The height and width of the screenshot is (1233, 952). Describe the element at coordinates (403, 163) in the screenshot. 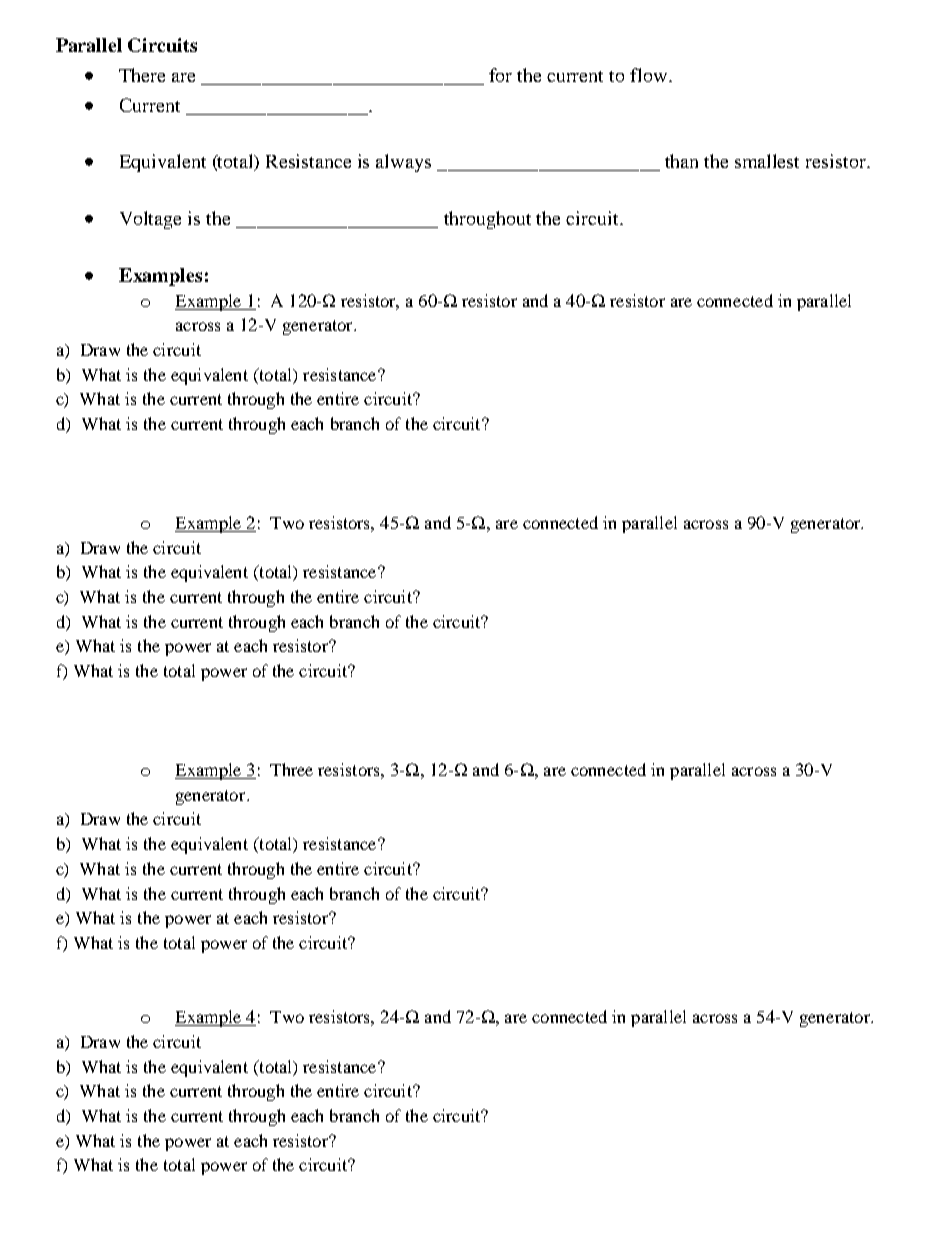

I see `always` at that location.
